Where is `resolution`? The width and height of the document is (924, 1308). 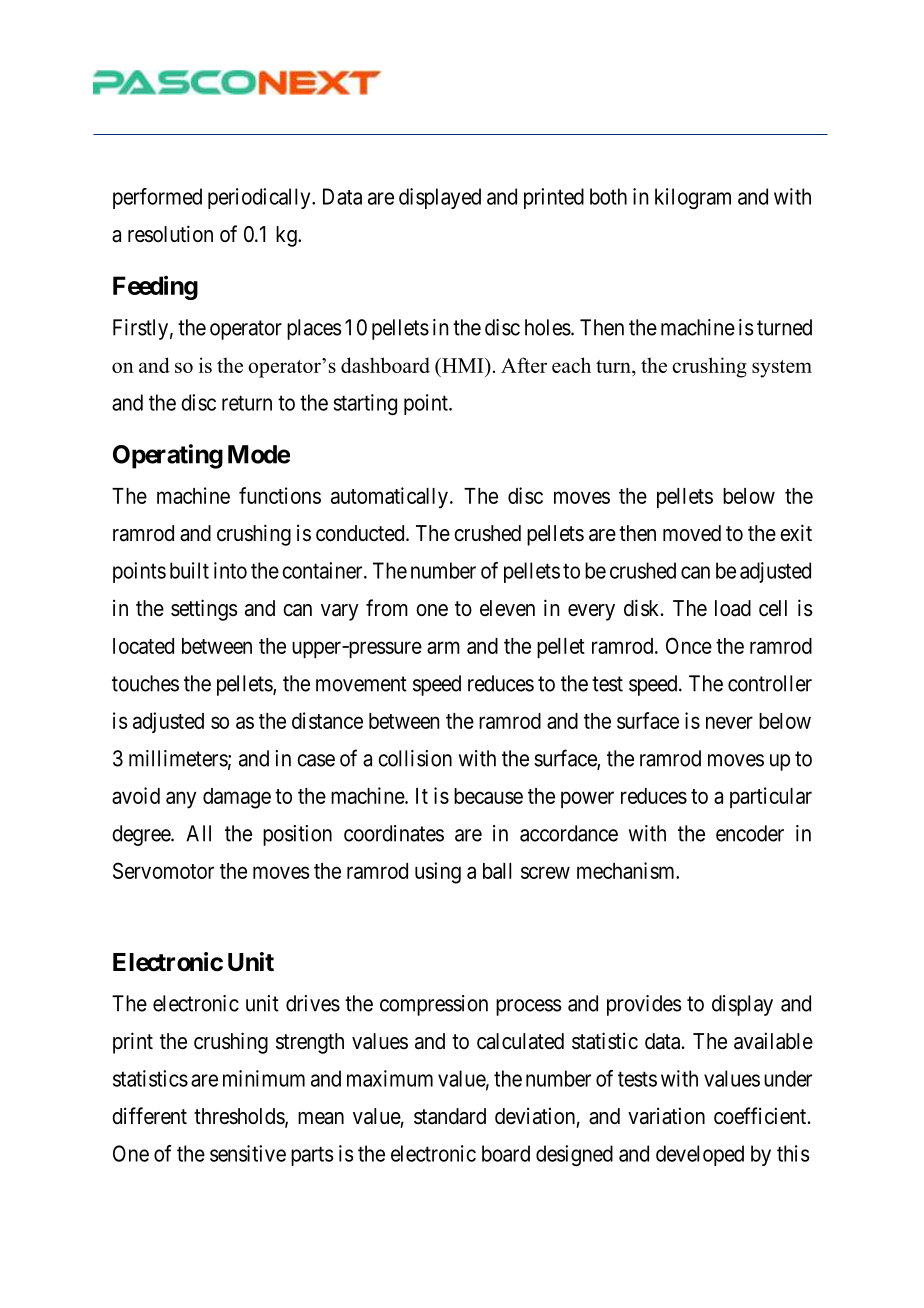
resolution is located at coordinates (170, 234).
